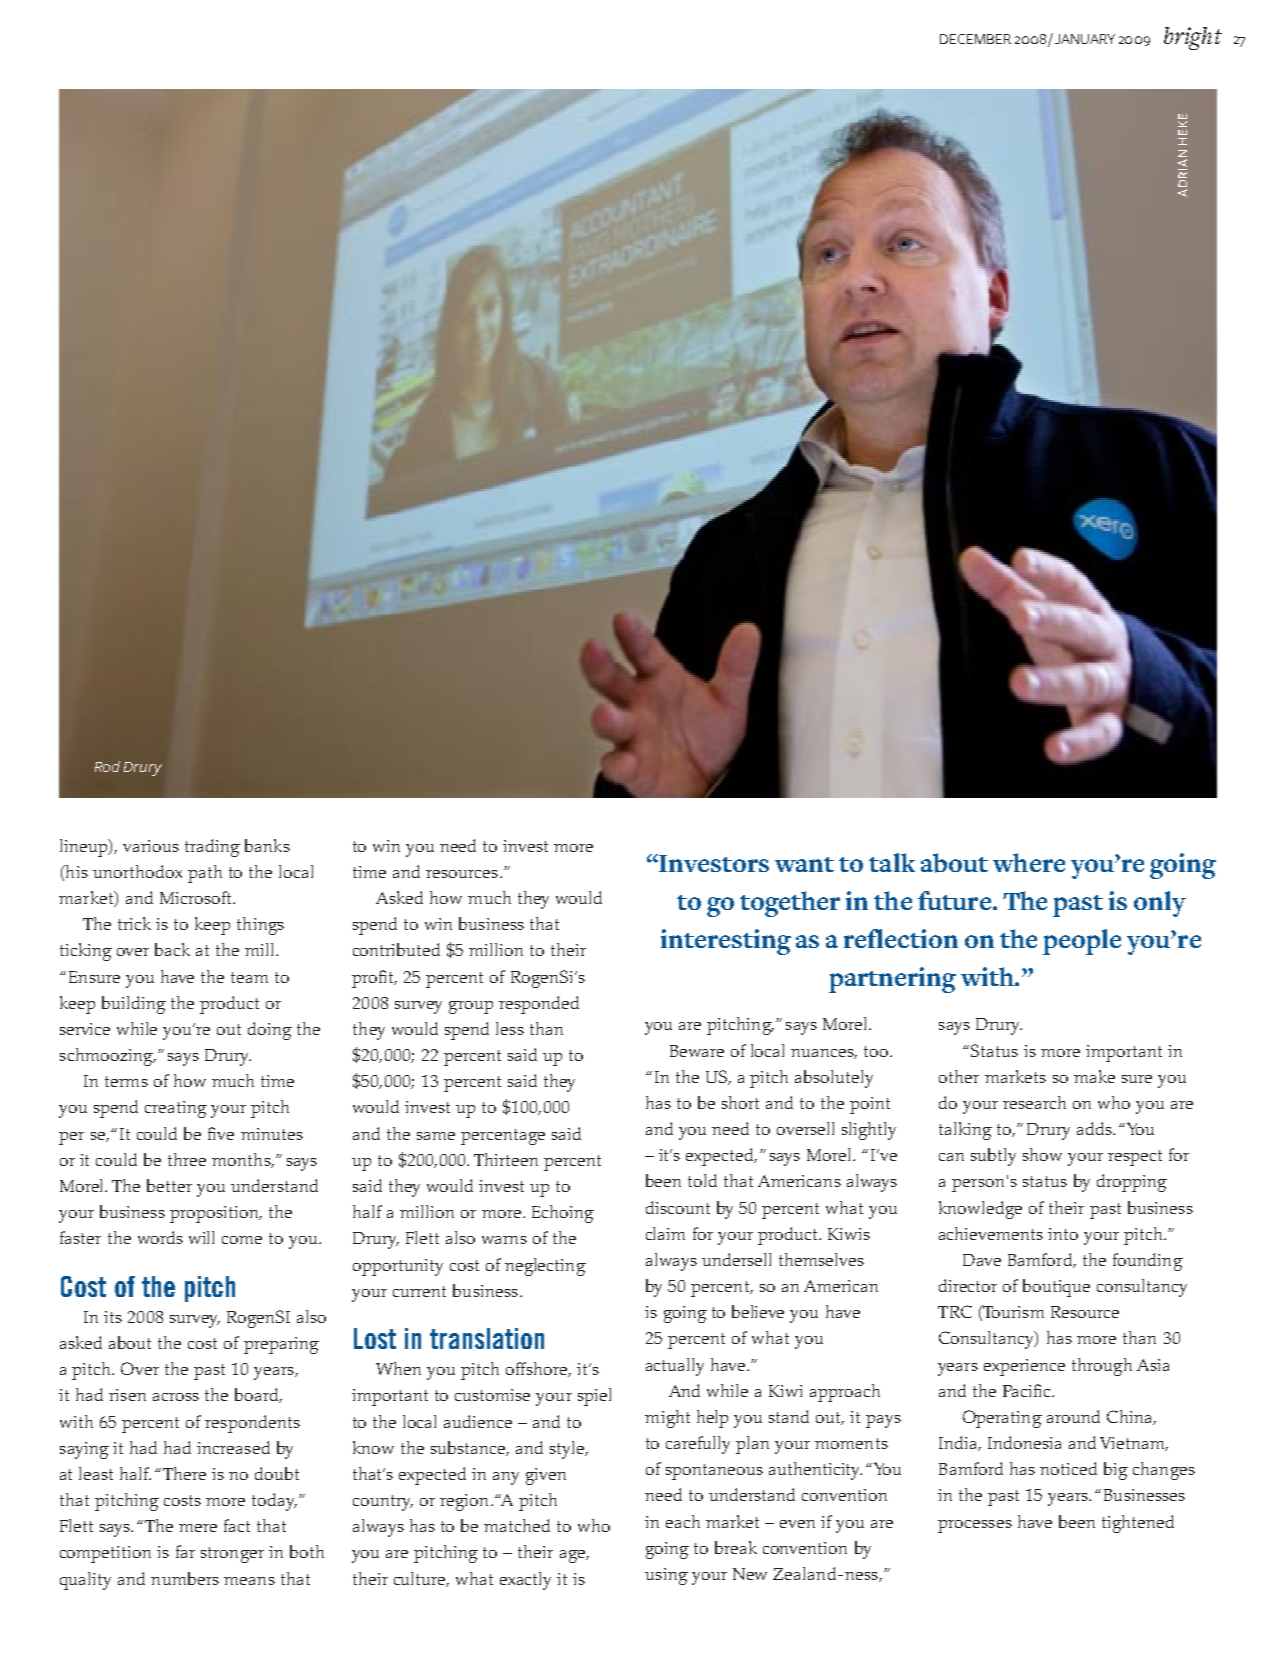 Image resolution: width=1276 pixels, height=1656 pixels. What do you see at coordinates (804, 864) in the document?
I see `want` at bounding box center [804, 864].
